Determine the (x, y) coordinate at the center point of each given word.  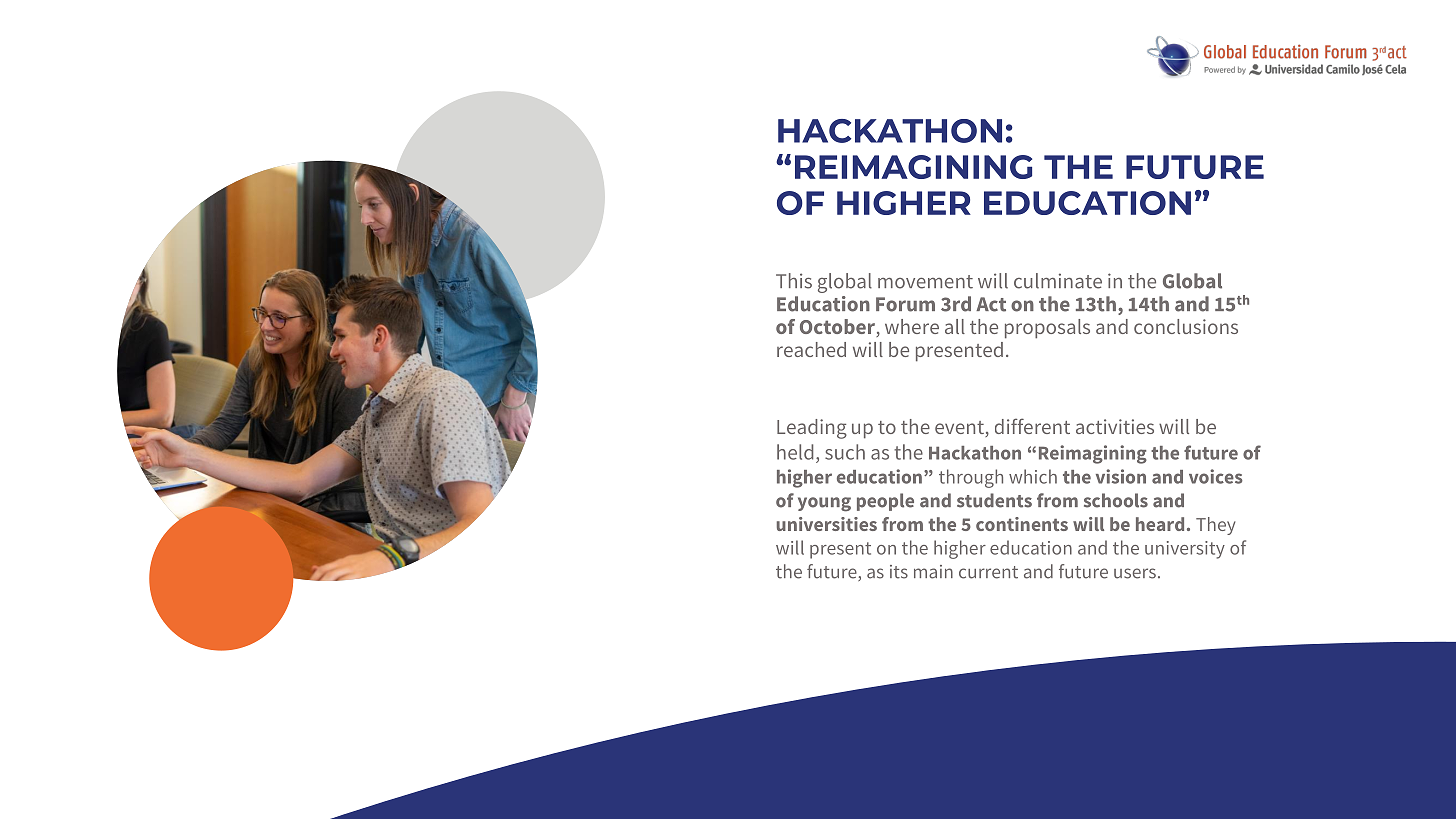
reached (811, 349)
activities (1115, 426)
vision (1121, 476)
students (994, 500)
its (899, 572)
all (955, 326)
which (1033, 476)
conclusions (1186, 326)
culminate (1058, 281)
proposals (1047, 329)
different (1032, 426)
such (845, 452)
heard (1160, 524)
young (824, 504)
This (794, 281)
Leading (812, 429)
